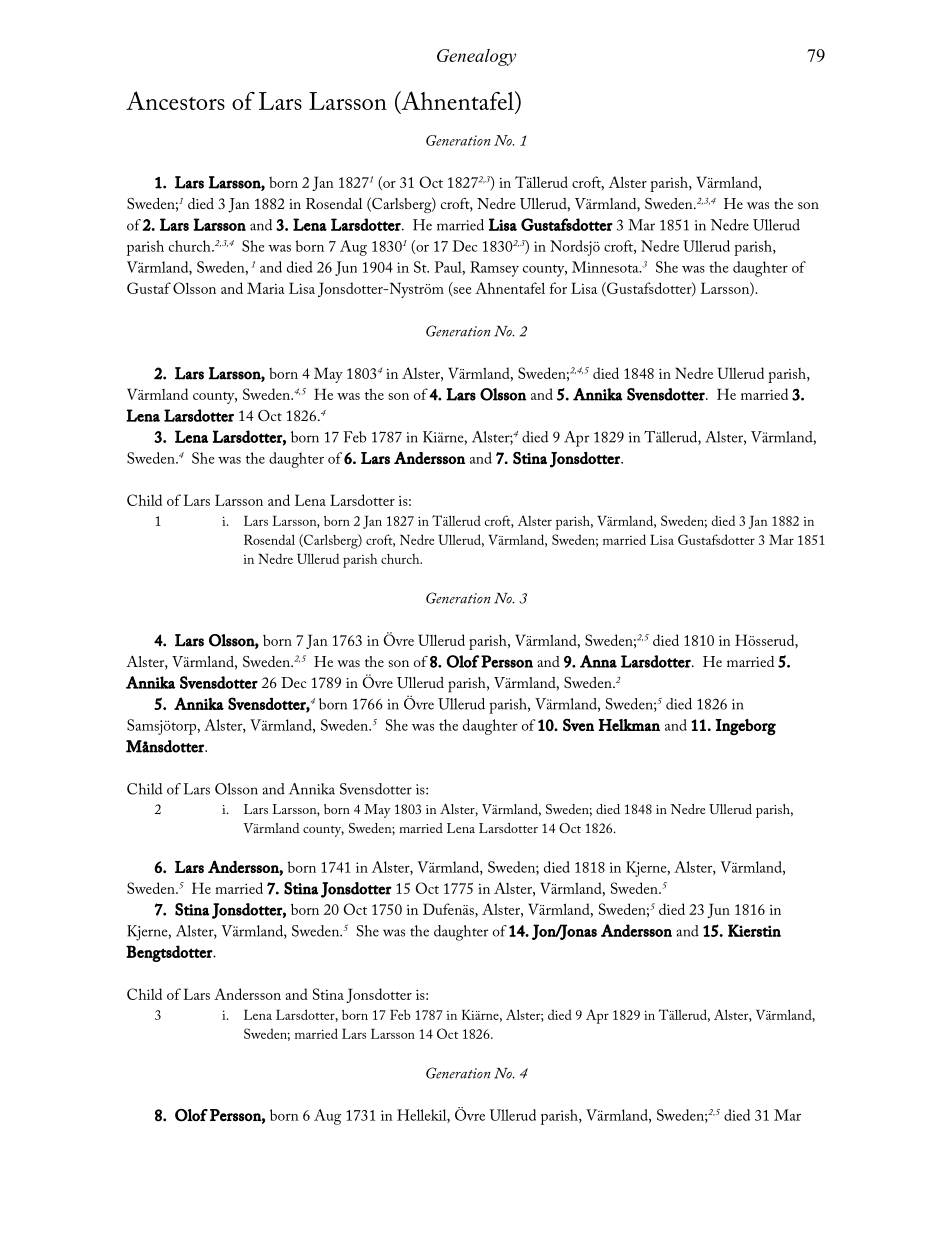 The image size is (952, 1233). I want to click on Maria, so click(266, 288).
